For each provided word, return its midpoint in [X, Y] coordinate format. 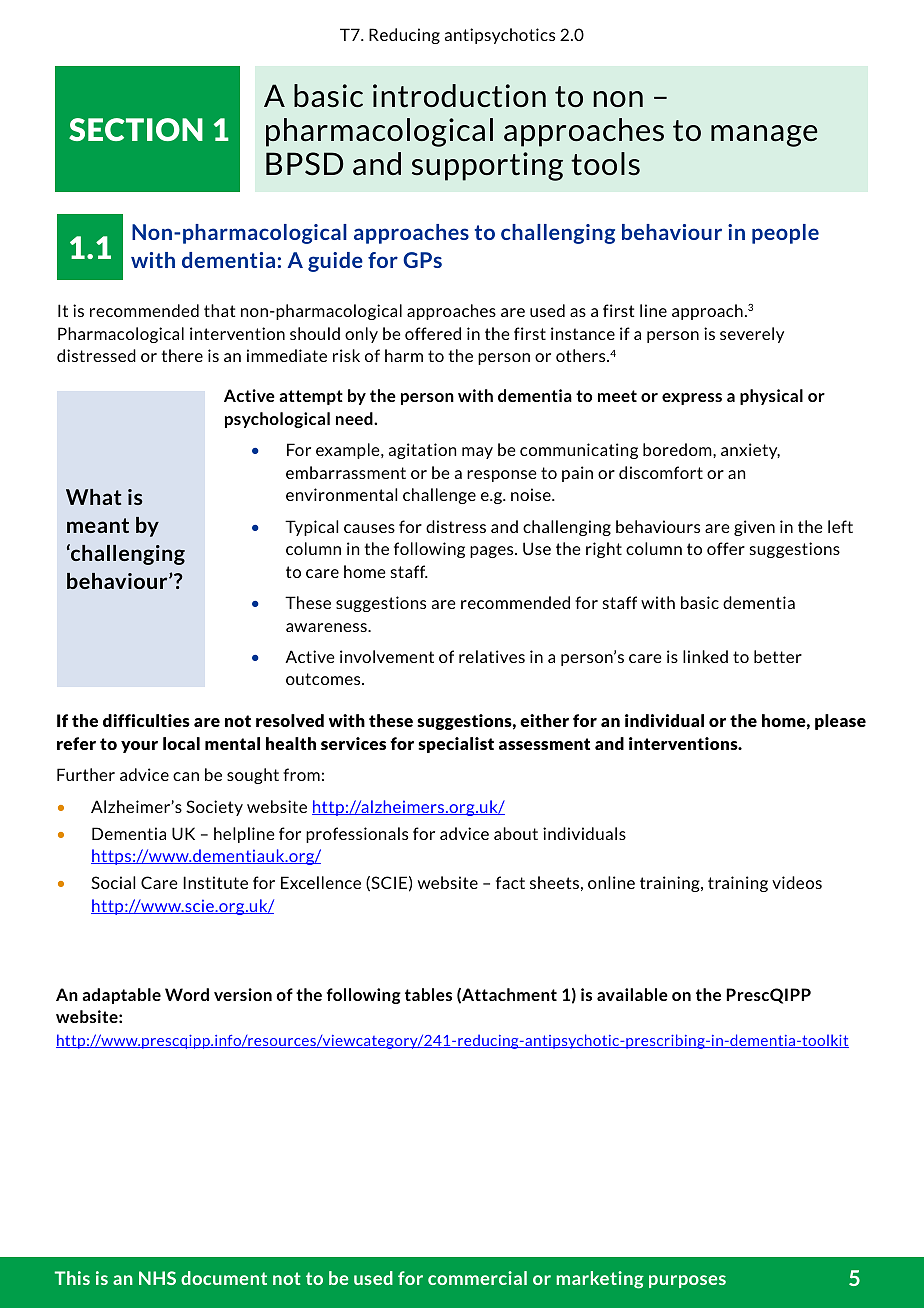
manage [764, 136]
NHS [157, 1278]
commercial [477, 1278]
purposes [687, 1281]
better [778, 656]
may [477, 453]
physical [771, 397]
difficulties [146, 720]
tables [428, 994]
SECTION [136, 129]
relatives [492, 656]
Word [187, 994]
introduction [459, 96]
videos [797, 882]
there [182, 355]
